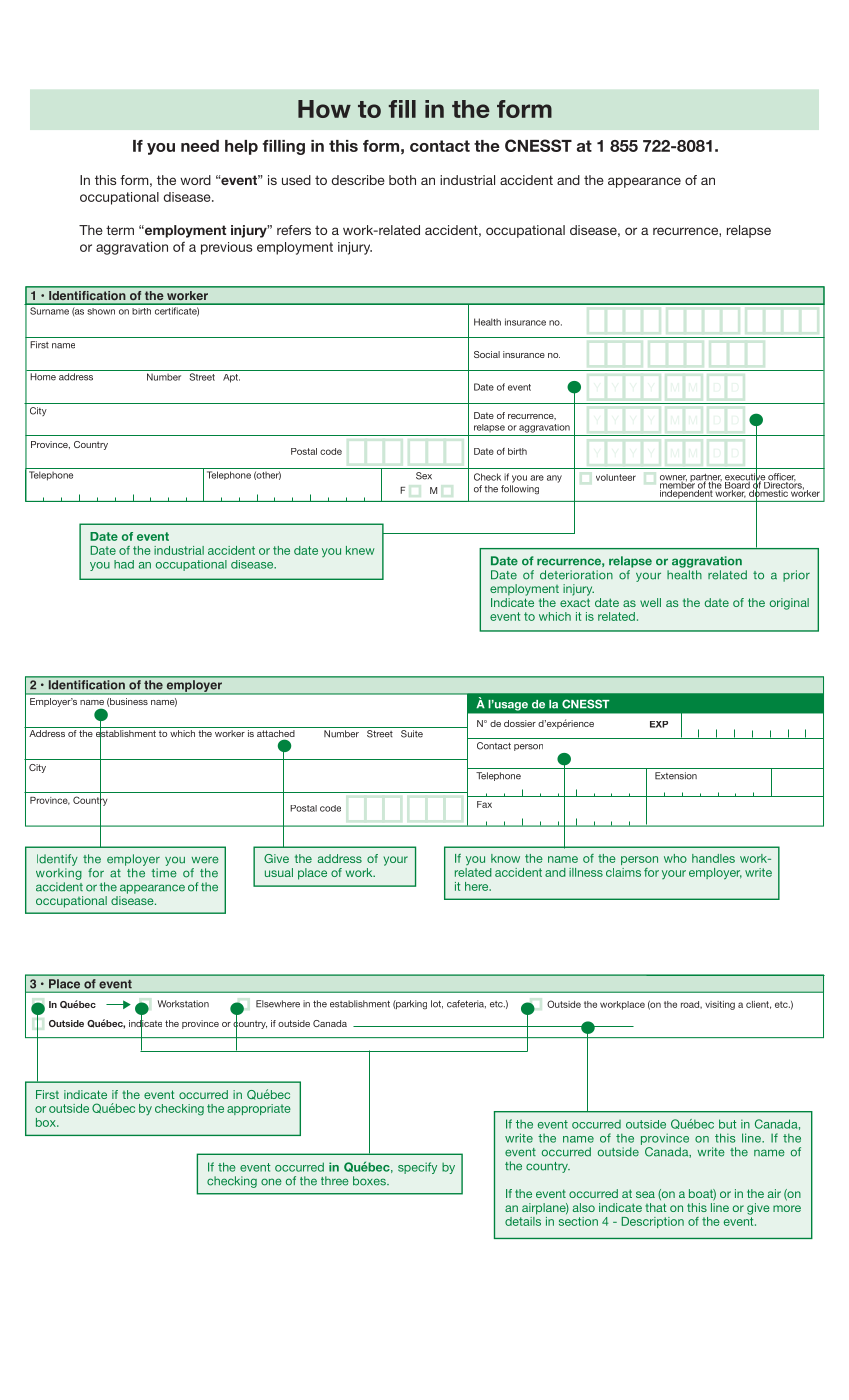  Describe the element at coordinates (656, 1207) in the screenshot. I see `that` at that location.
